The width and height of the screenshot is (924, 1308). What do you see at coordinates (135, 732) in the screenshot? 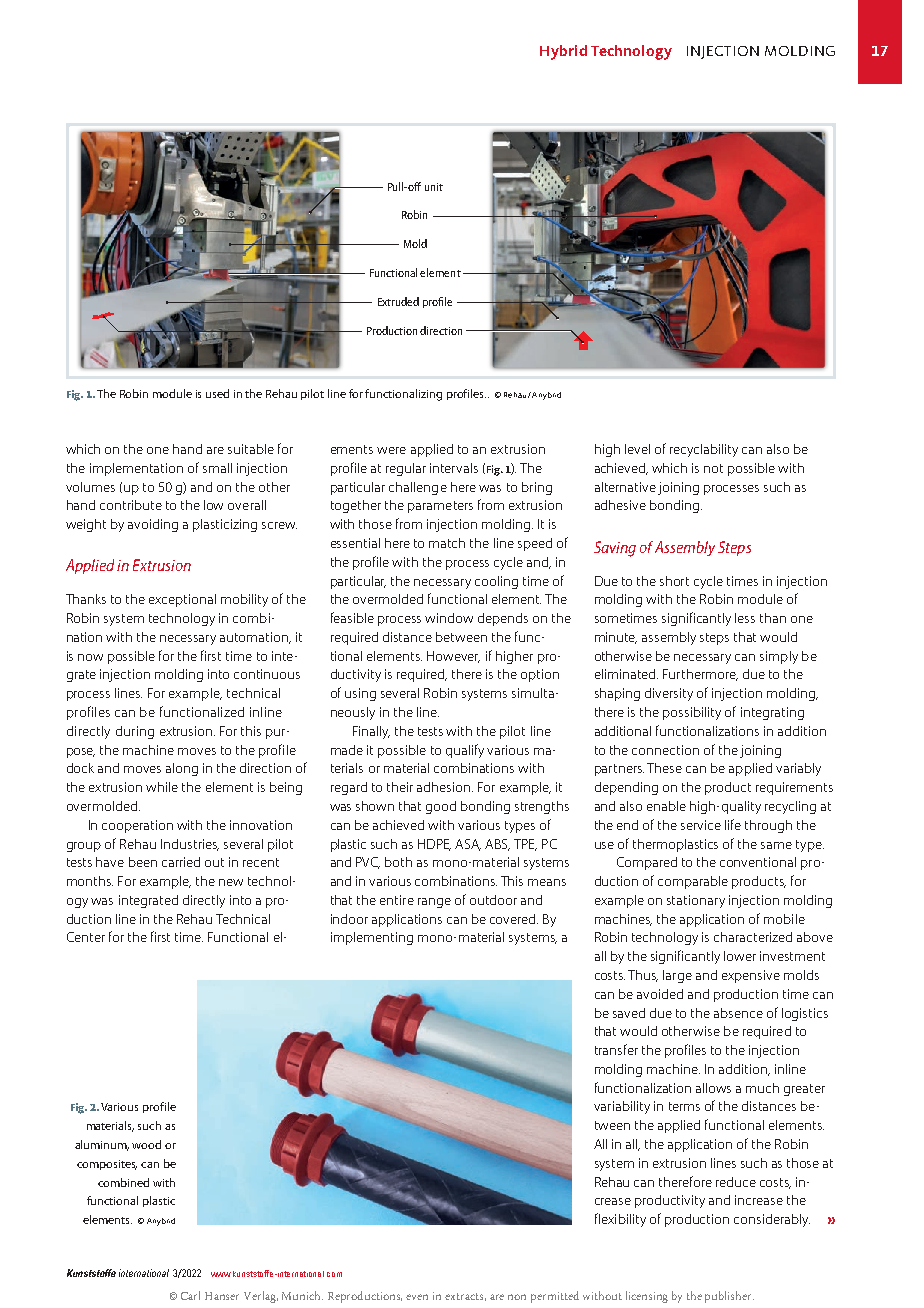
I see `during` at bounding box center [135, 732].
